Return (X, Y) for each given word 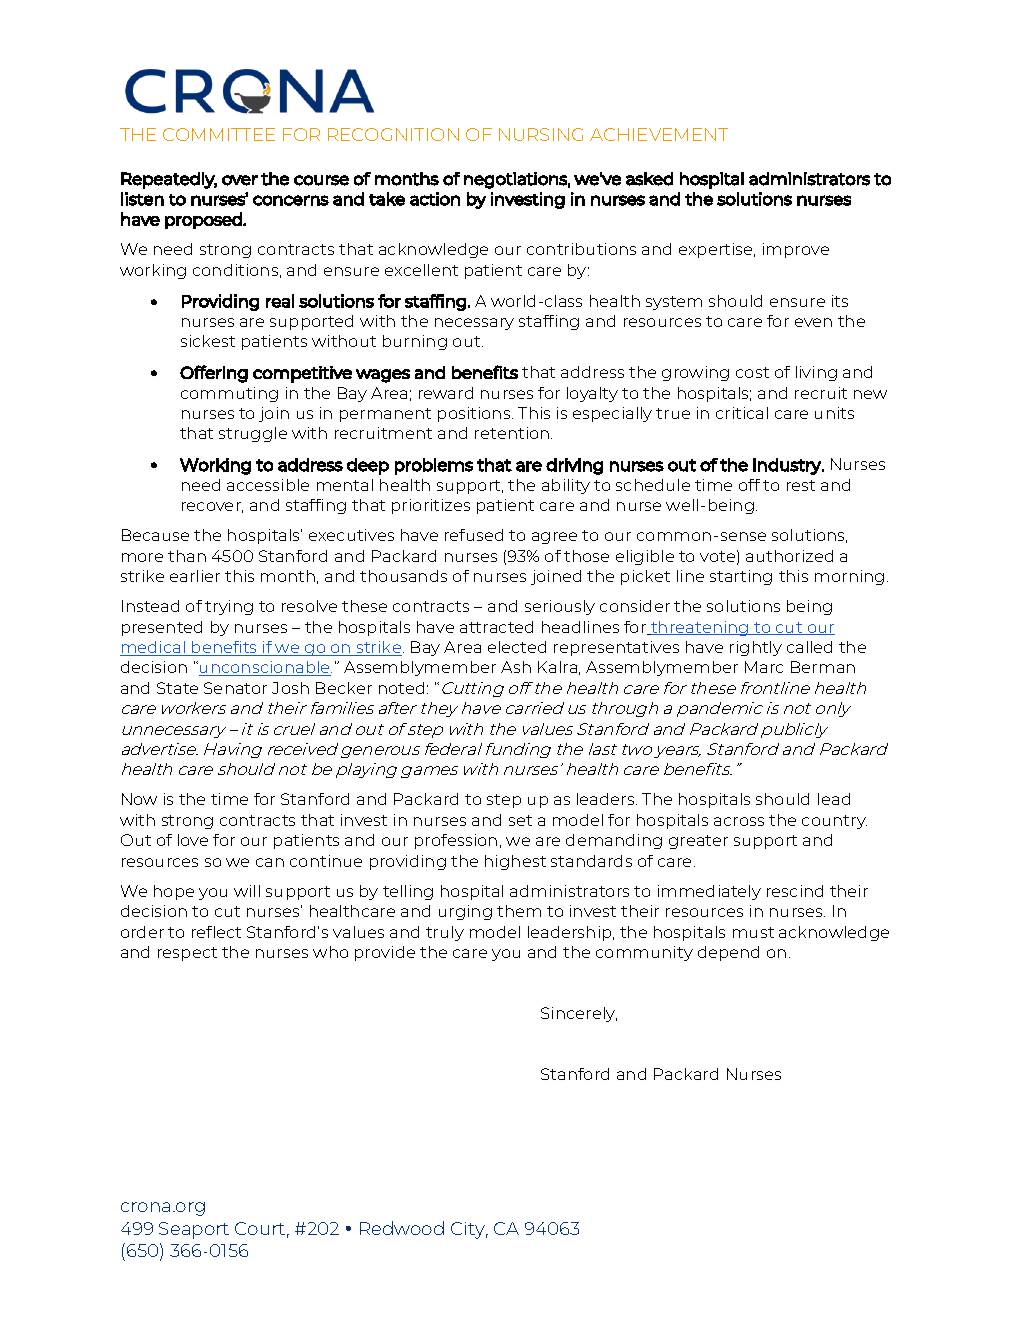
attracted (496, 627)
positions (475, 414)
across (739, 821)
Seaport (194, 1230)
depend (728, 953)
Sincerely (579, 1014)
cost (752, 372)
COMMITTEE (219, 134)
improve (796, 250)
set (520, 820)
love (193, 840)
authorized (789, 556)
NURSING (541, 134)
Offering (214, 374)
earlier (195, 576)
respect (187, 954)
